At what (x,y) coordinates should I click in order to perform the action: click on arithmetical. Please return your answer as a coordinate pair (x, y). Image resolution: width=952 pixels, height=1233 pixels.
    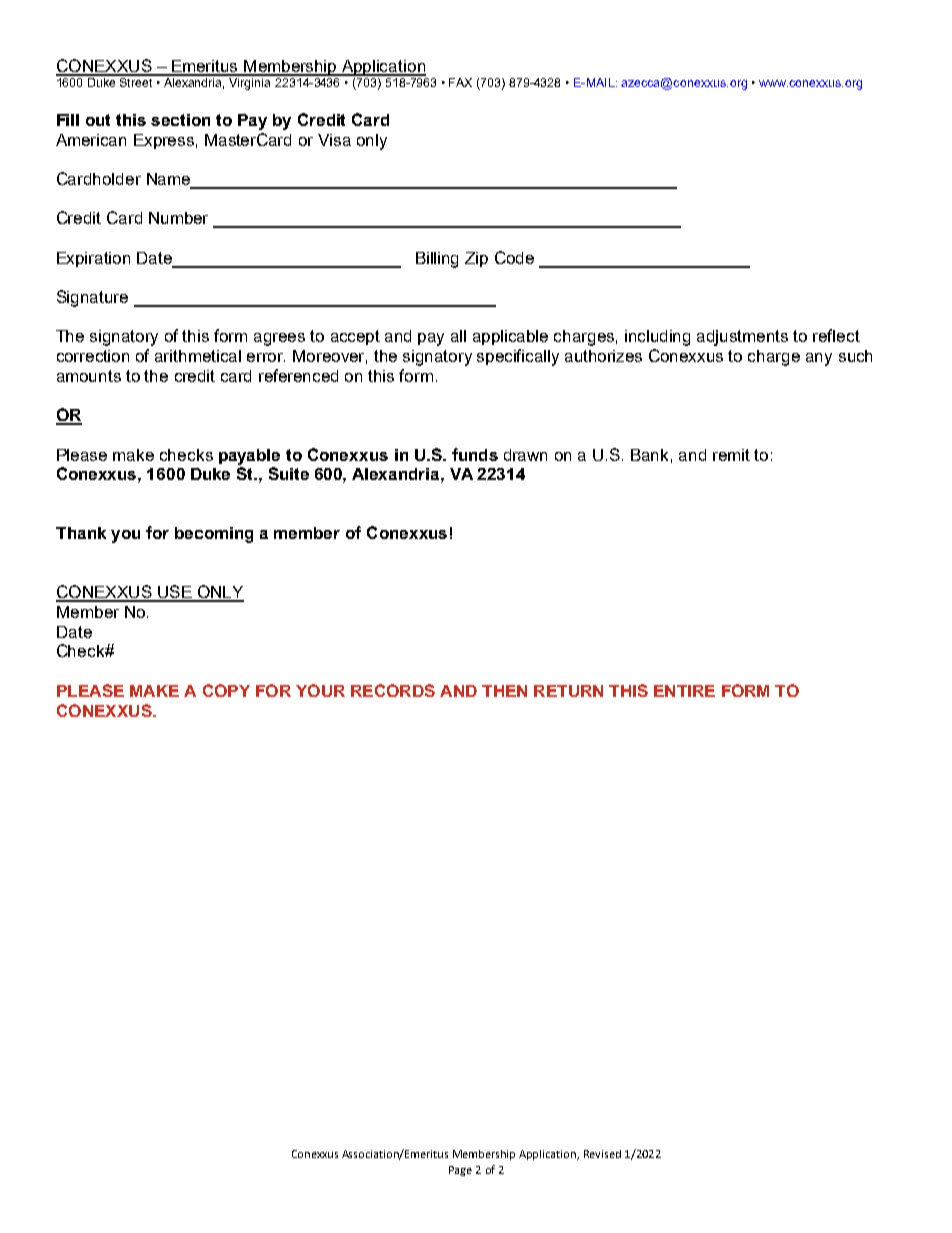
    Looking at the image, I should click on (198, 356).
